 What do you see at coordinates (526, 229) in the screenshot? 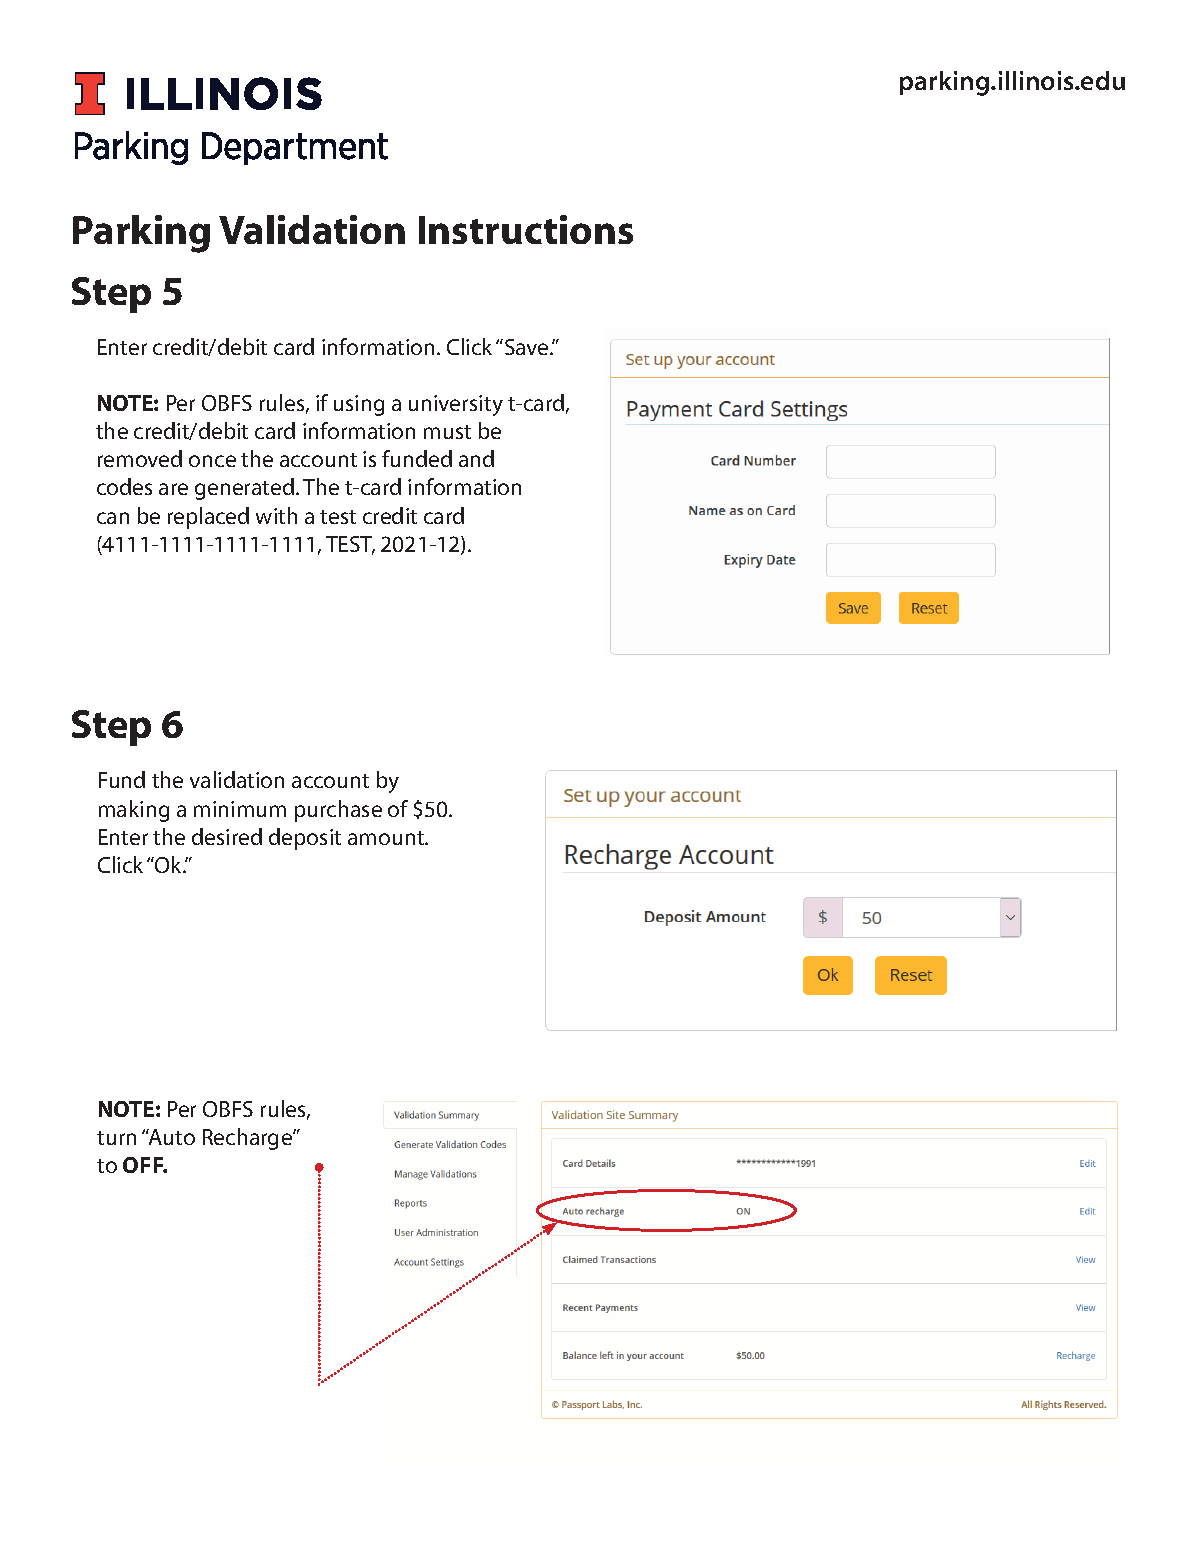
I see `Instructions` at bounding box center [526, 229].
